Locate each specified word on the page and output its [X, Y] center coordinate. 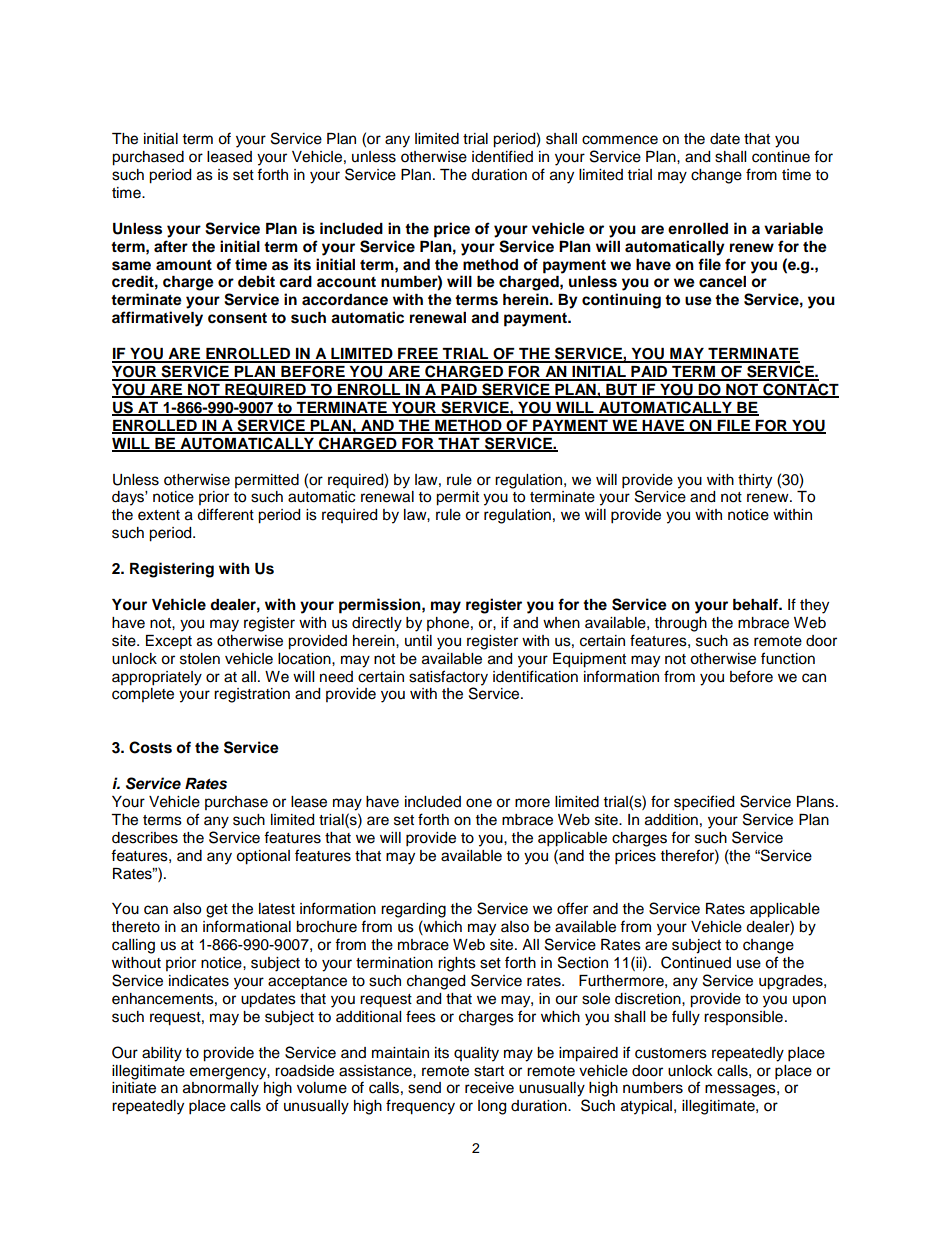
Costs [150, 747]
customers [671, 1053]
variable [793, 228]
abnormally [221, 1089]
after [171, 246]
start [489, 1071]
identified [502, 156]
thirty [755, 481]
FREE [418, 355]
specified [704, 803]
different [225, 514]
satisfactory [448, 678]
